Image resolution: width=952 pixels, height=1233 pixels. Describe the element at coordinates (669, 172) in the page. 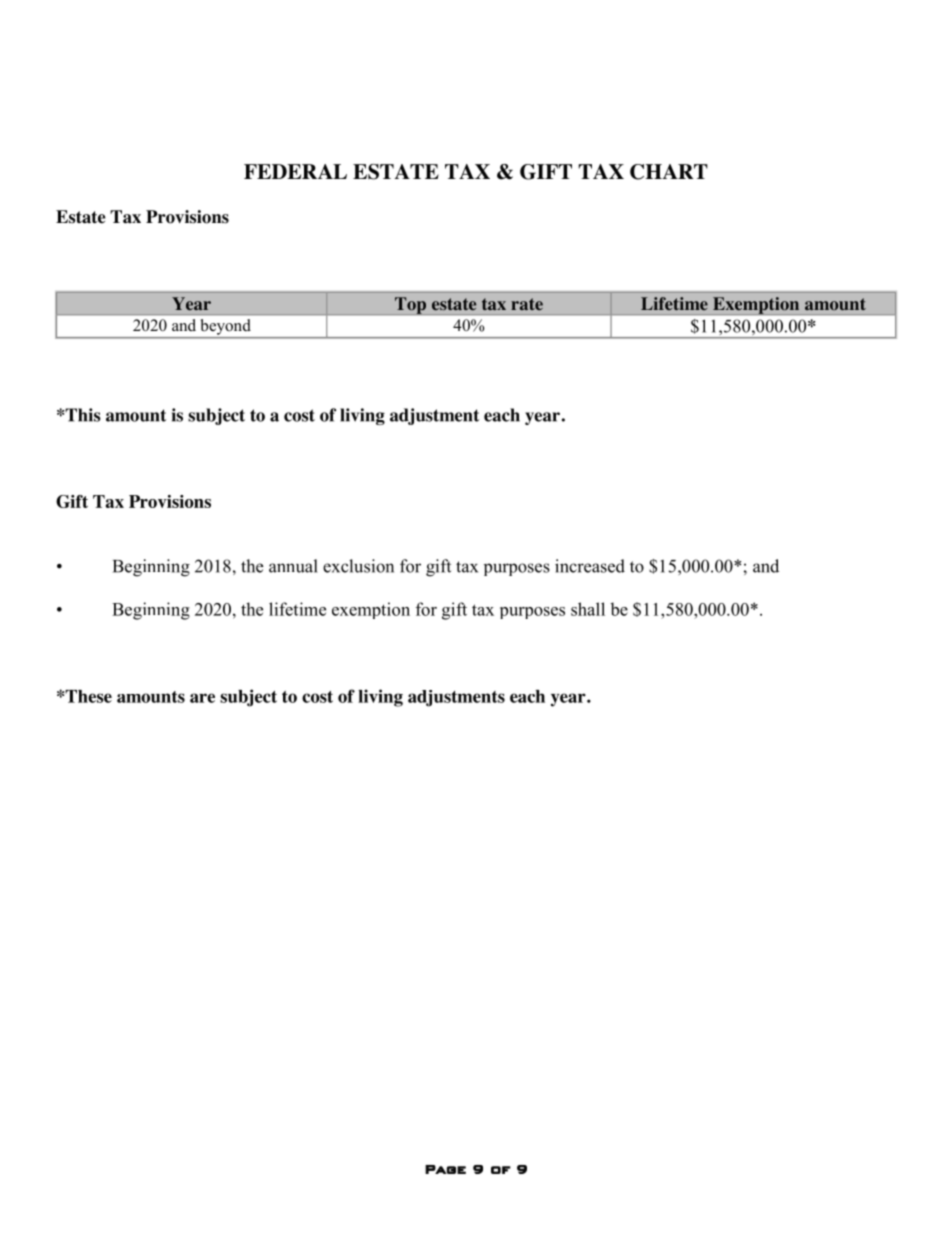

I see `CHART` at that location.
